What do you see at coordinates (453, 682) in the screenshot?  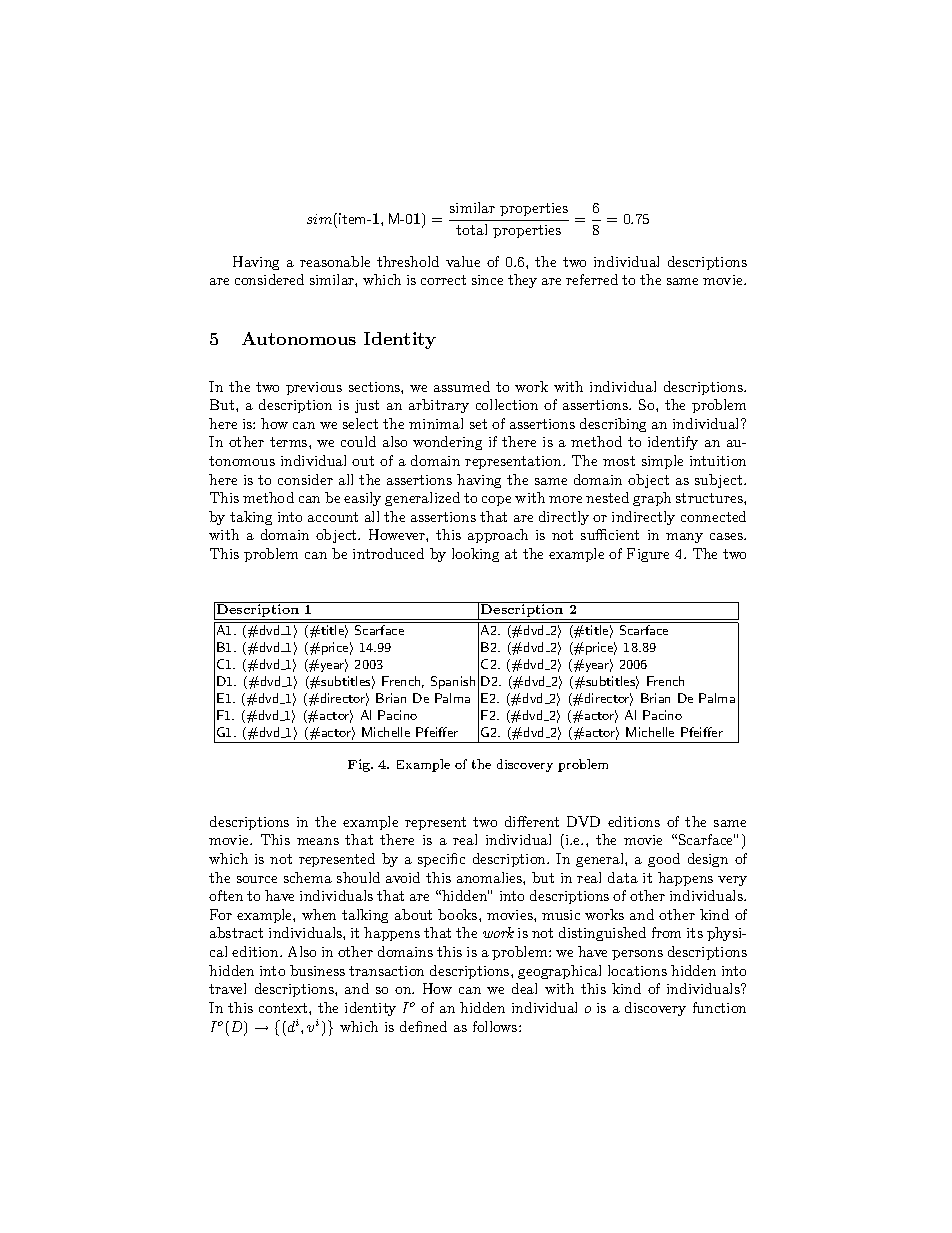 I see `Spanish` at bounding box center [453, 682].
